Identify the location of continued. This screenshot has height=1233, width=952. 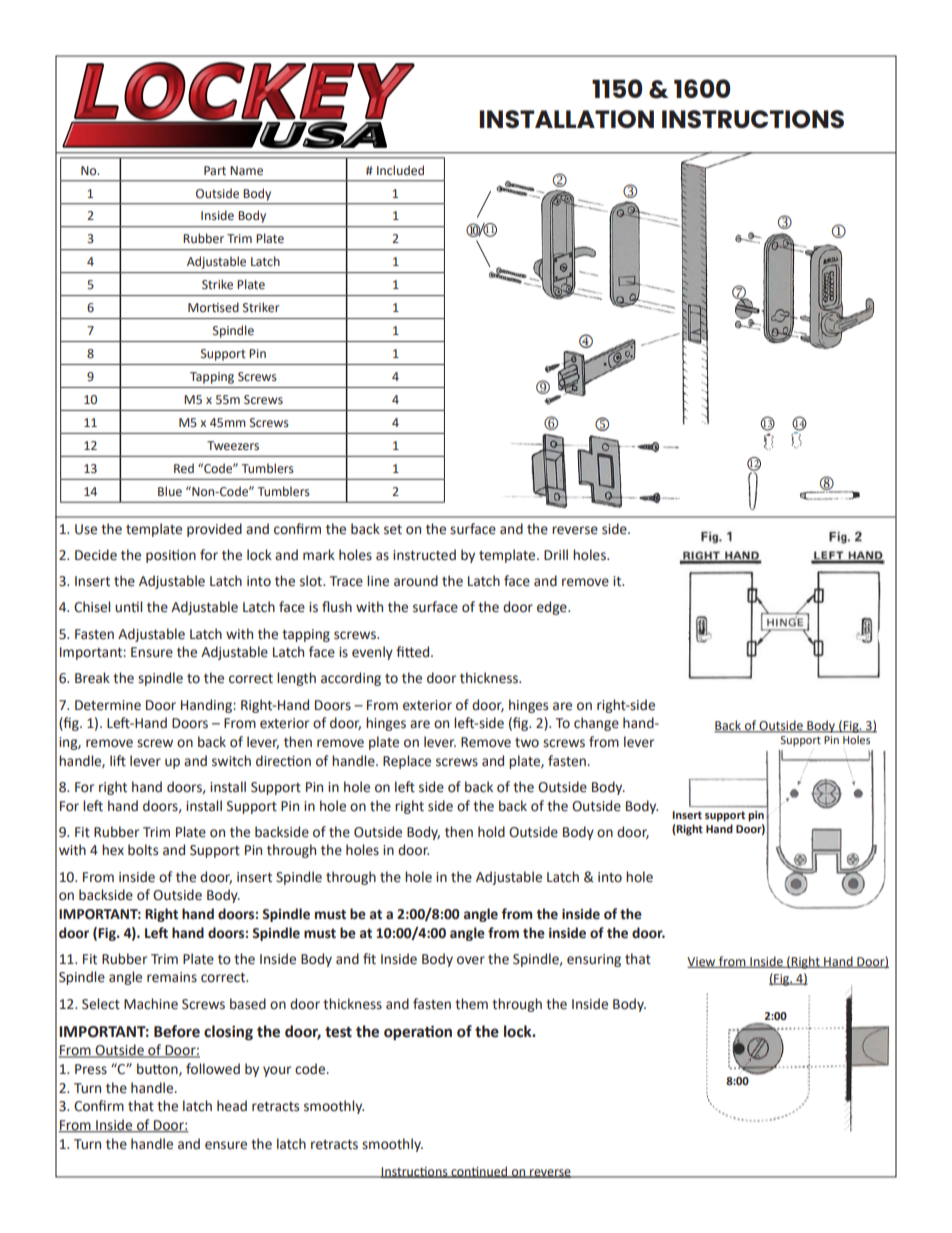
(479, 1172).
